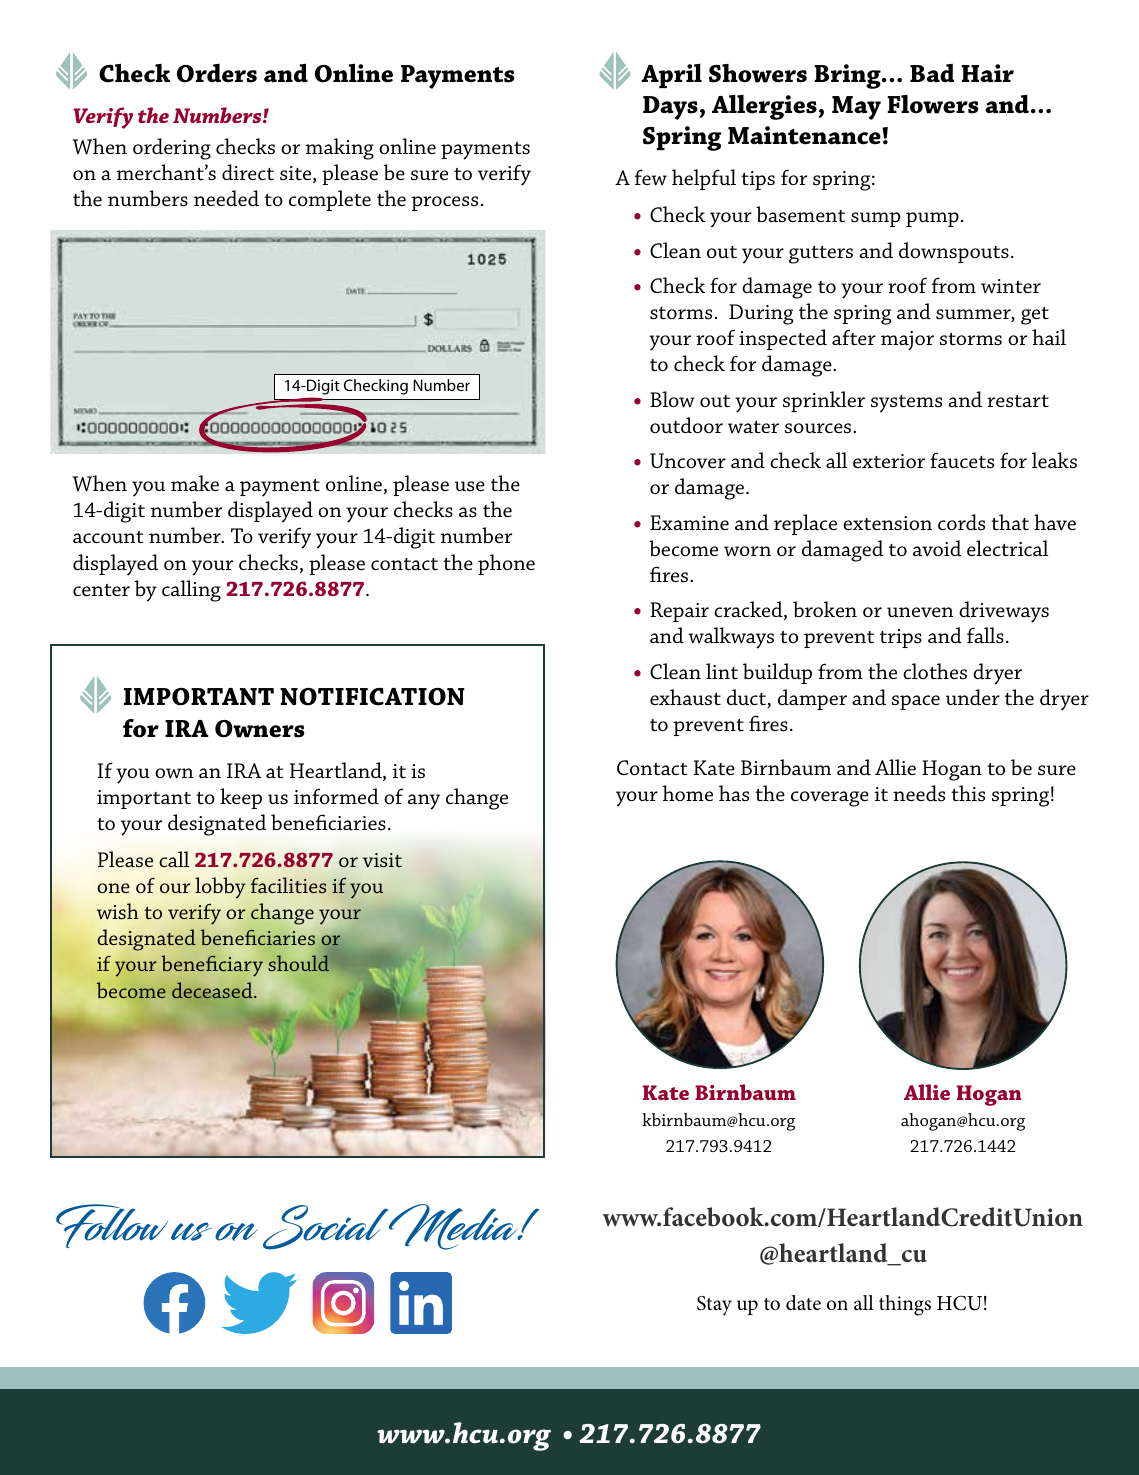  What do you see at coordinates (217, 73) in the screenshot?
I see `Orders` at bounding box center [217, 73].
